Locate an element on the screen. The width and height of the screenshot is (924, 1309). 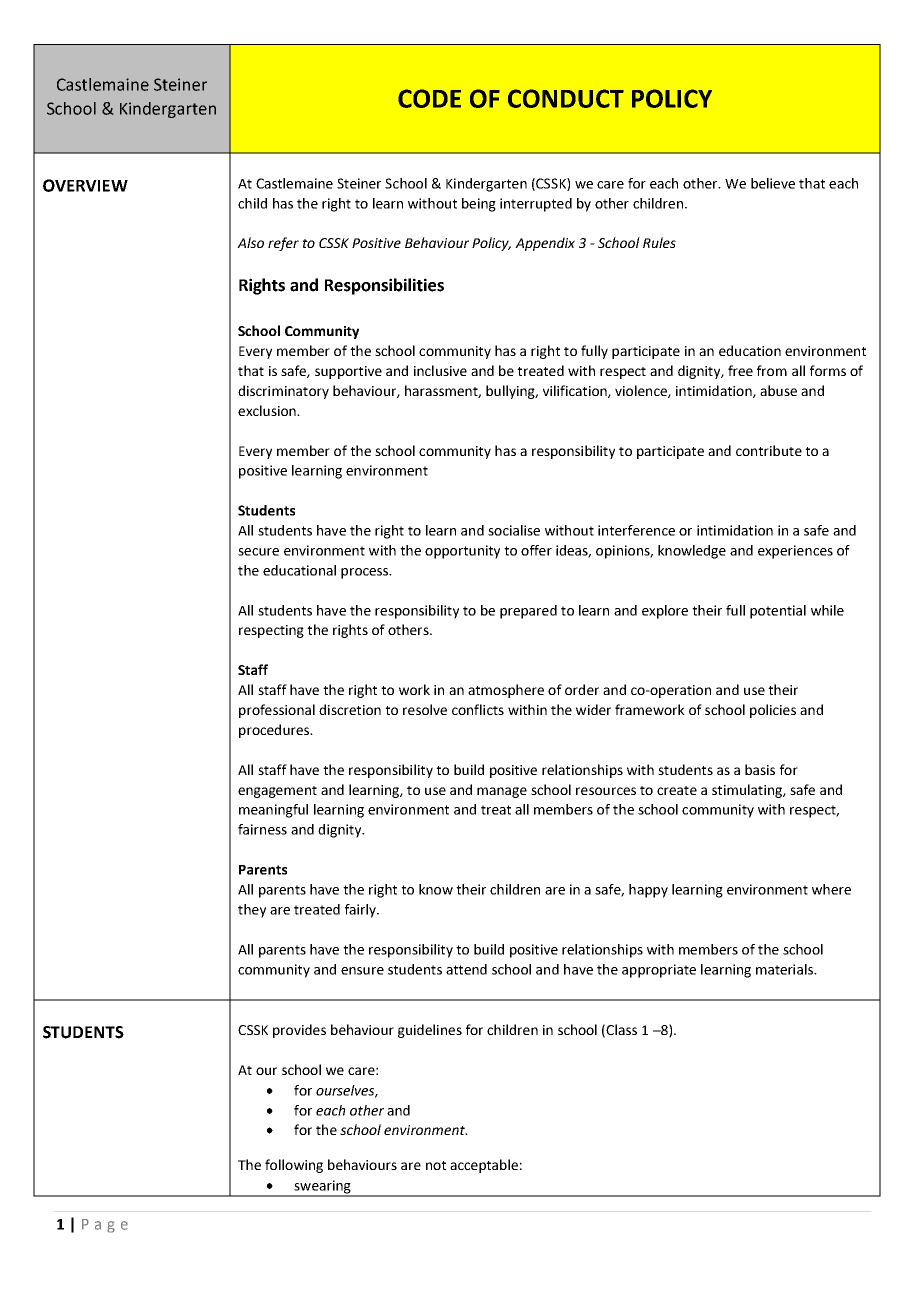
secure is located at coordinates (258, 552).
